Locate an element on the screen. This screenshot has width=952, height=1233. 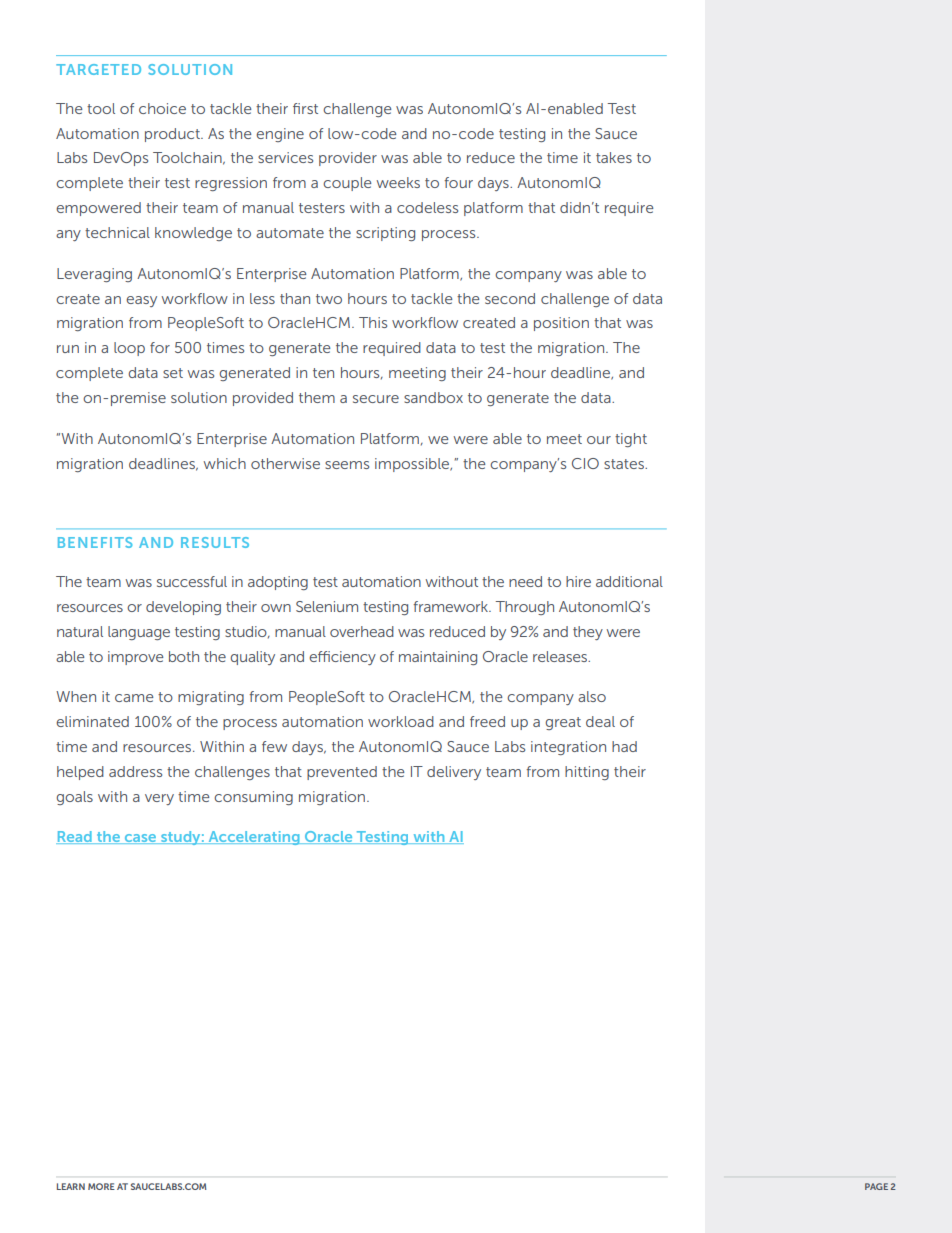
MORE is located at coordinates (101, 1186).
